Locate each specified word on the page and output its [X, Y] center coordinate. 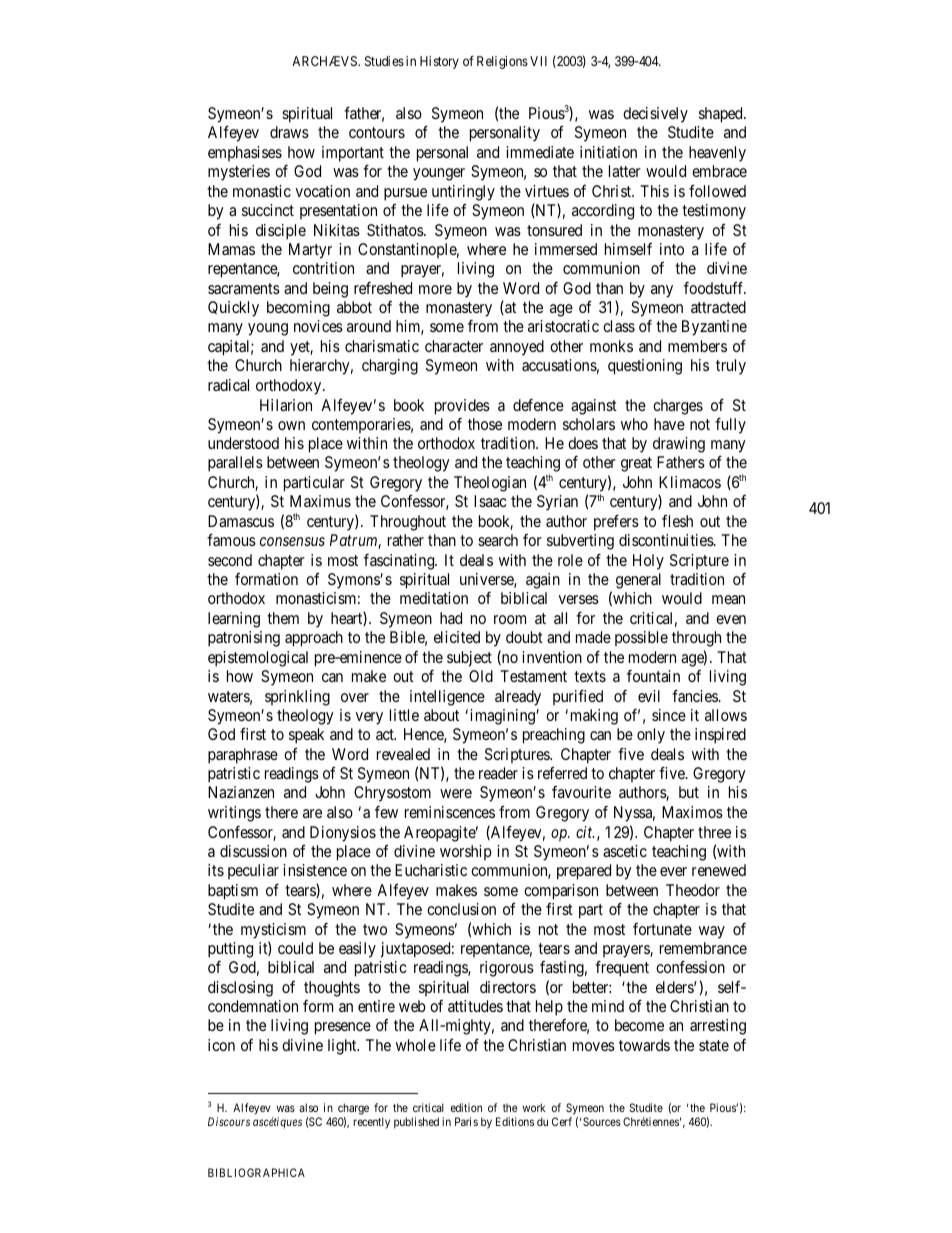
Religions [502, 62]
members [697, 346]
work [534, 1107]
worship [466, 852]
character [454, 346]
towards [644, 1045]
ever [673, 871]
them [283, 618]
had [451, 618]
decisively [655, 115]
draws [289, 132]
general [638, 581]
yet [301, 348]
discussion [253, 851]
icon [221, 1045]
